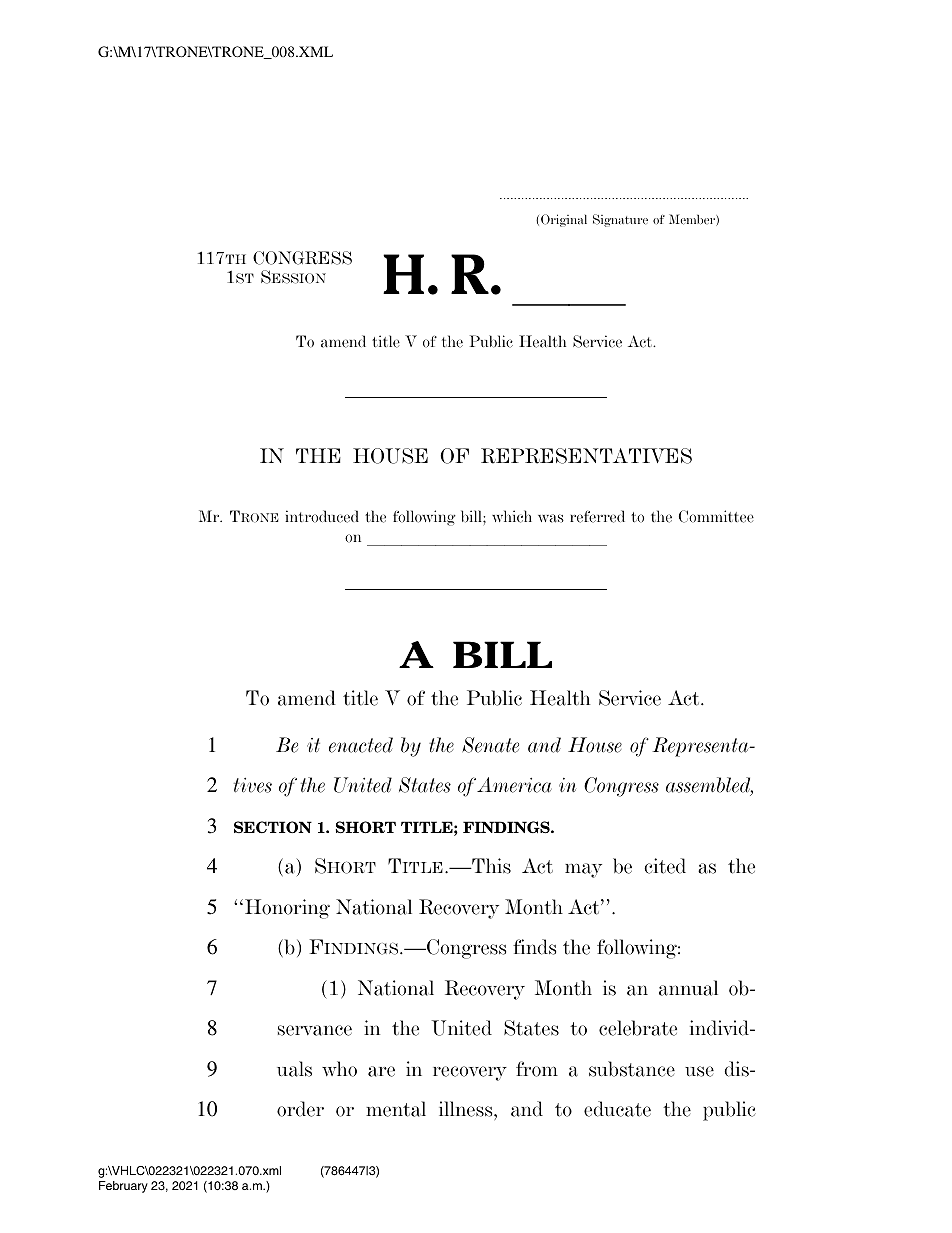 The image size is (952, 1233). I want to click on SECTION, so click(273, 827).
